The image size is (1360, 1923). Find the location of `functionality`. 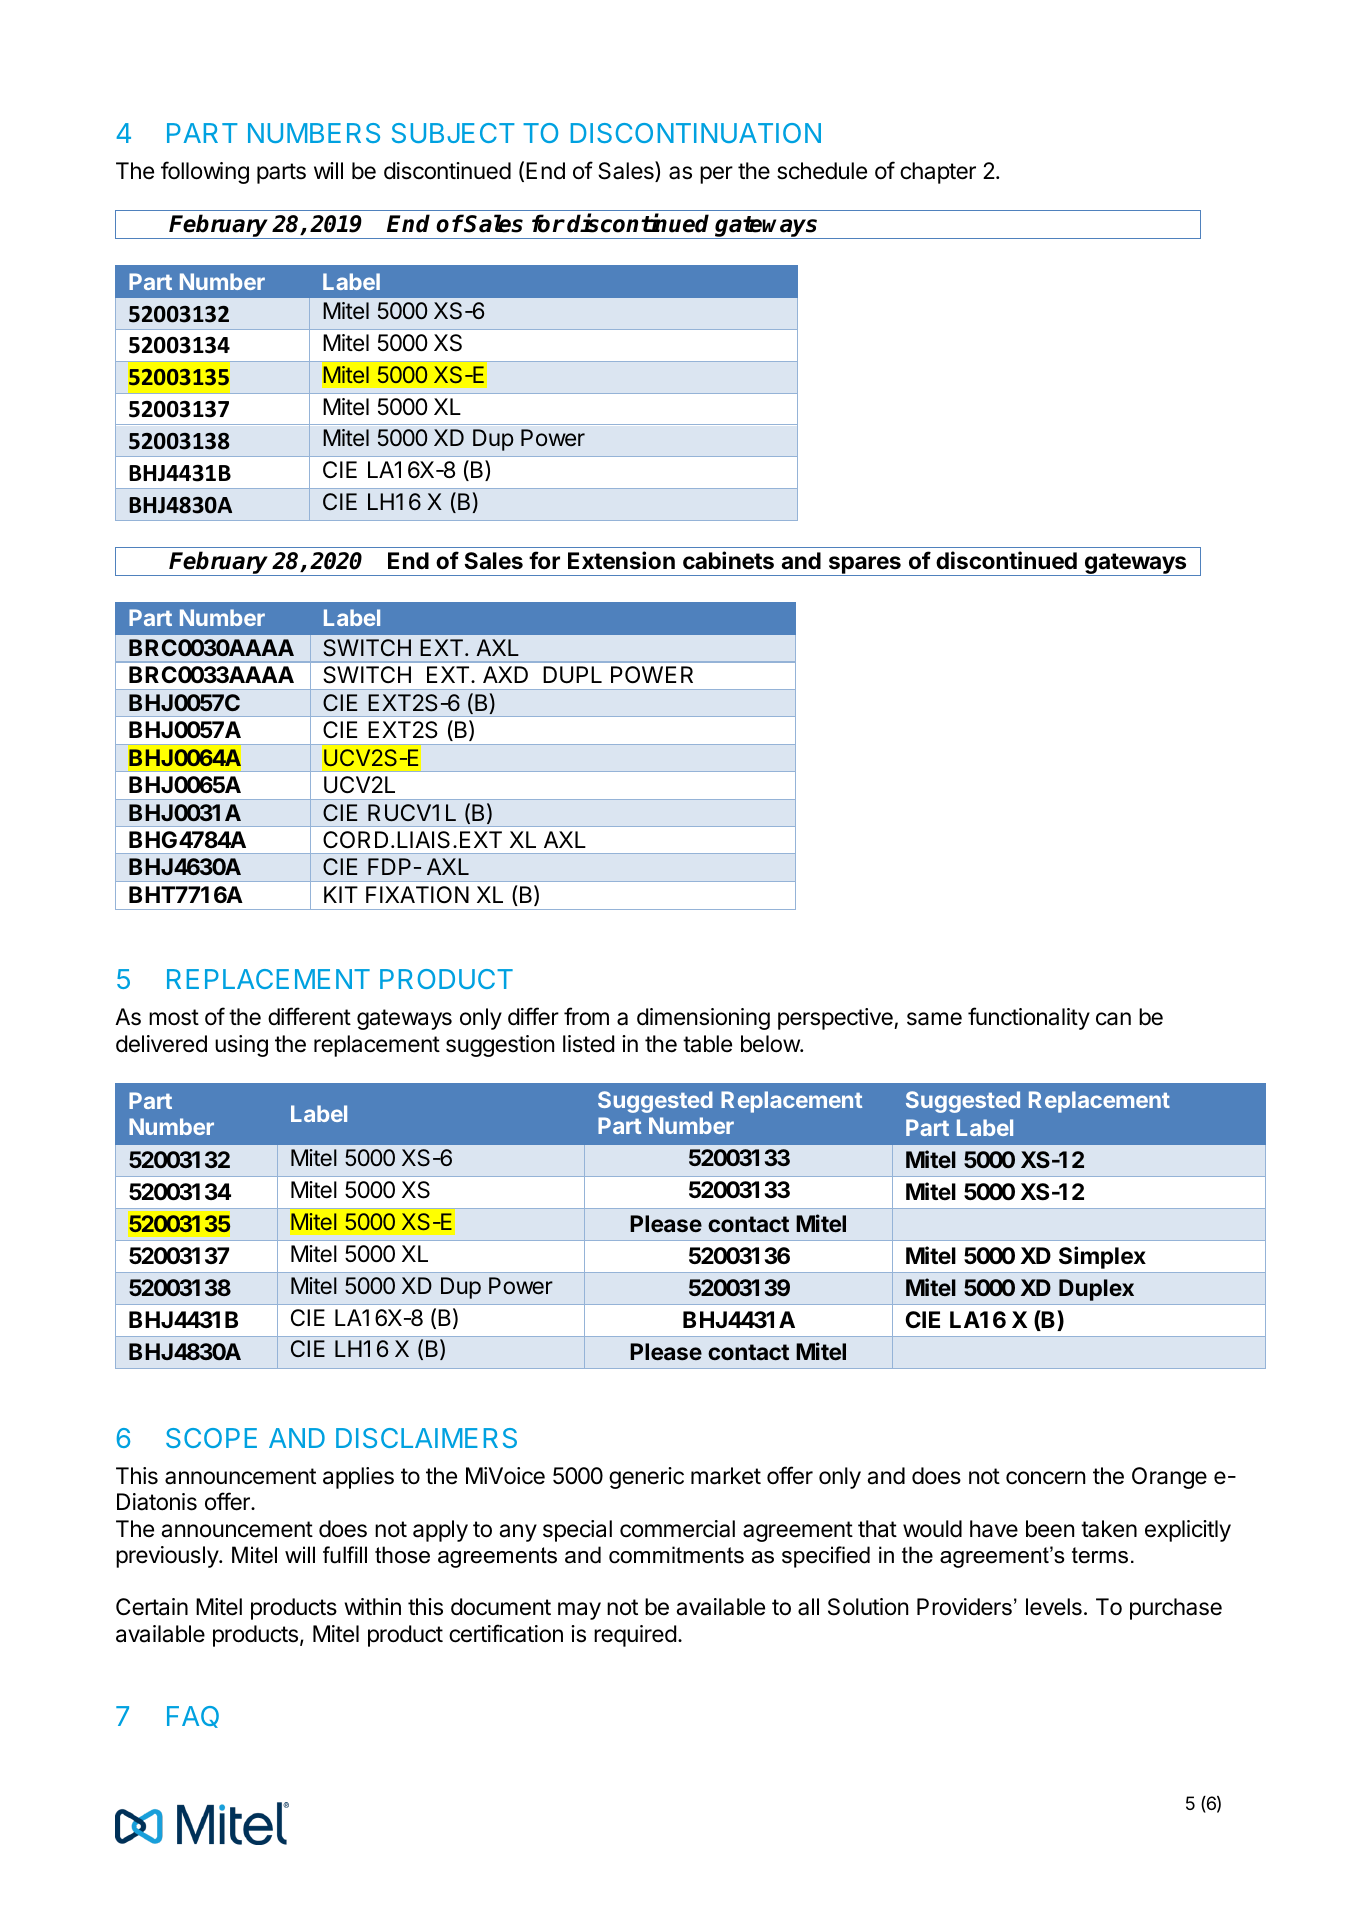

functionality is located at coordinates (1029, 1018).
